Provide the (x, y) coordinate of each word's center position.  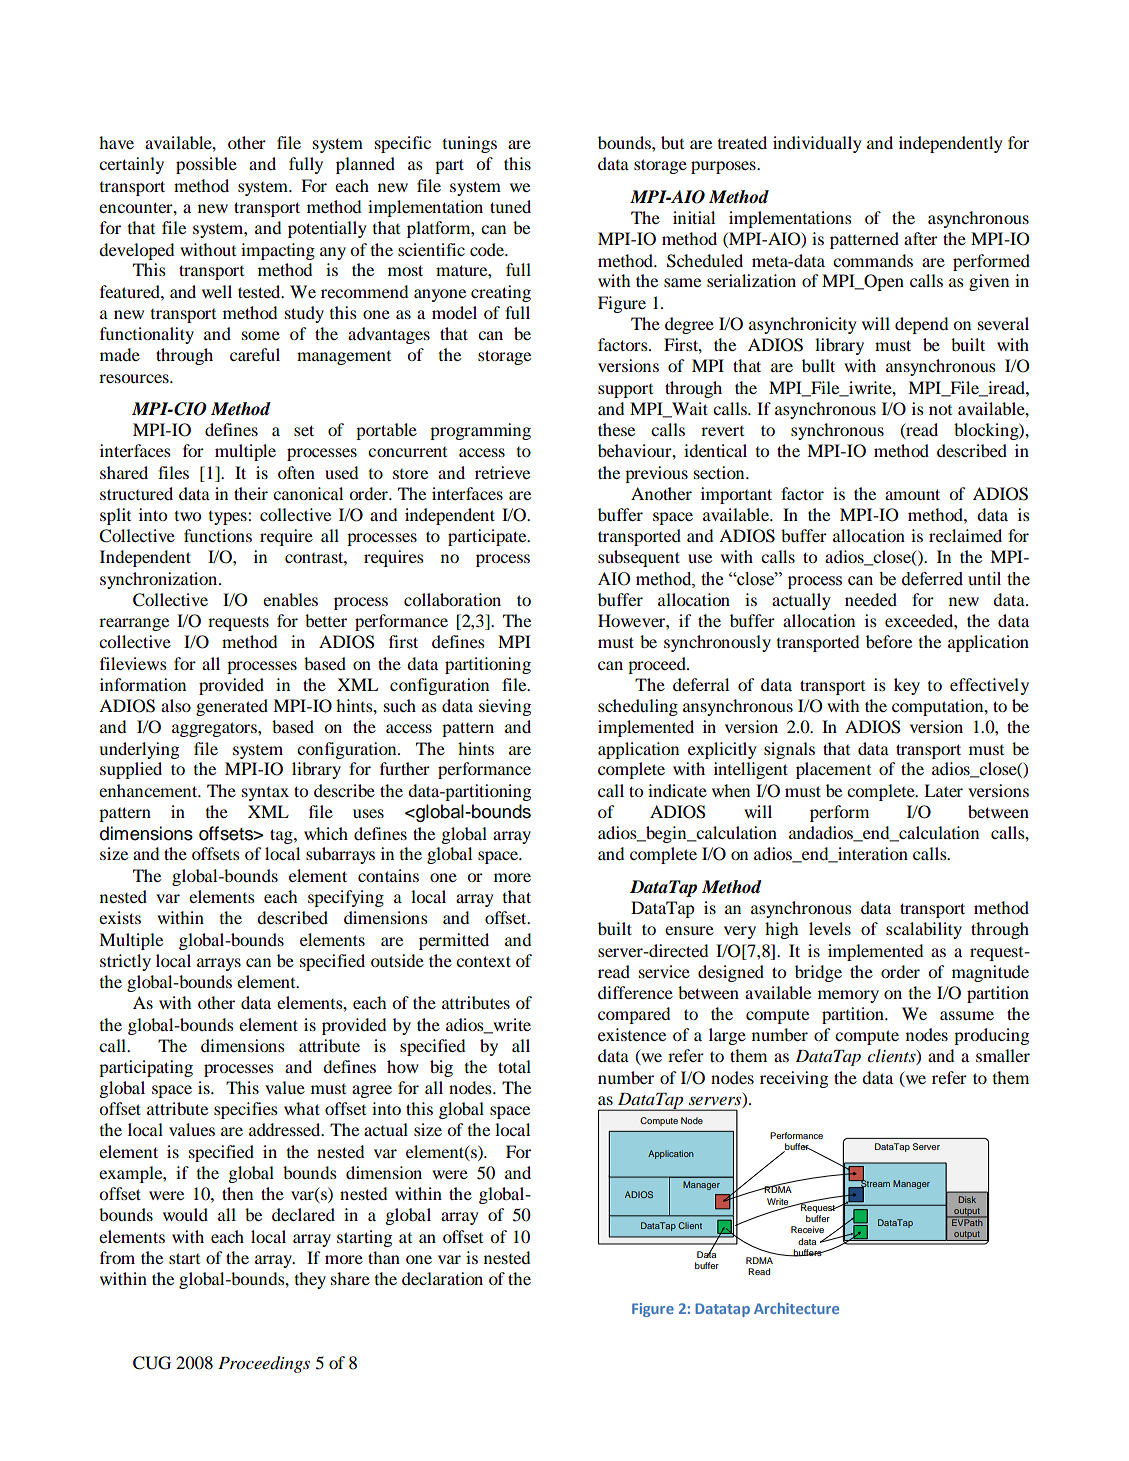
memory (848, 996)
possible (206, 165)
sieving (505, 707)
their (251, 493)
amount (912, 494)
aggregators (215, 729)
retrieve (502, 472)
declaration (442, 1278)
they (310, 1280)
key (907, 686)
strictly (125, 962)
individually (817, 144)
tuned (510, 206)
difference (635, 992)
